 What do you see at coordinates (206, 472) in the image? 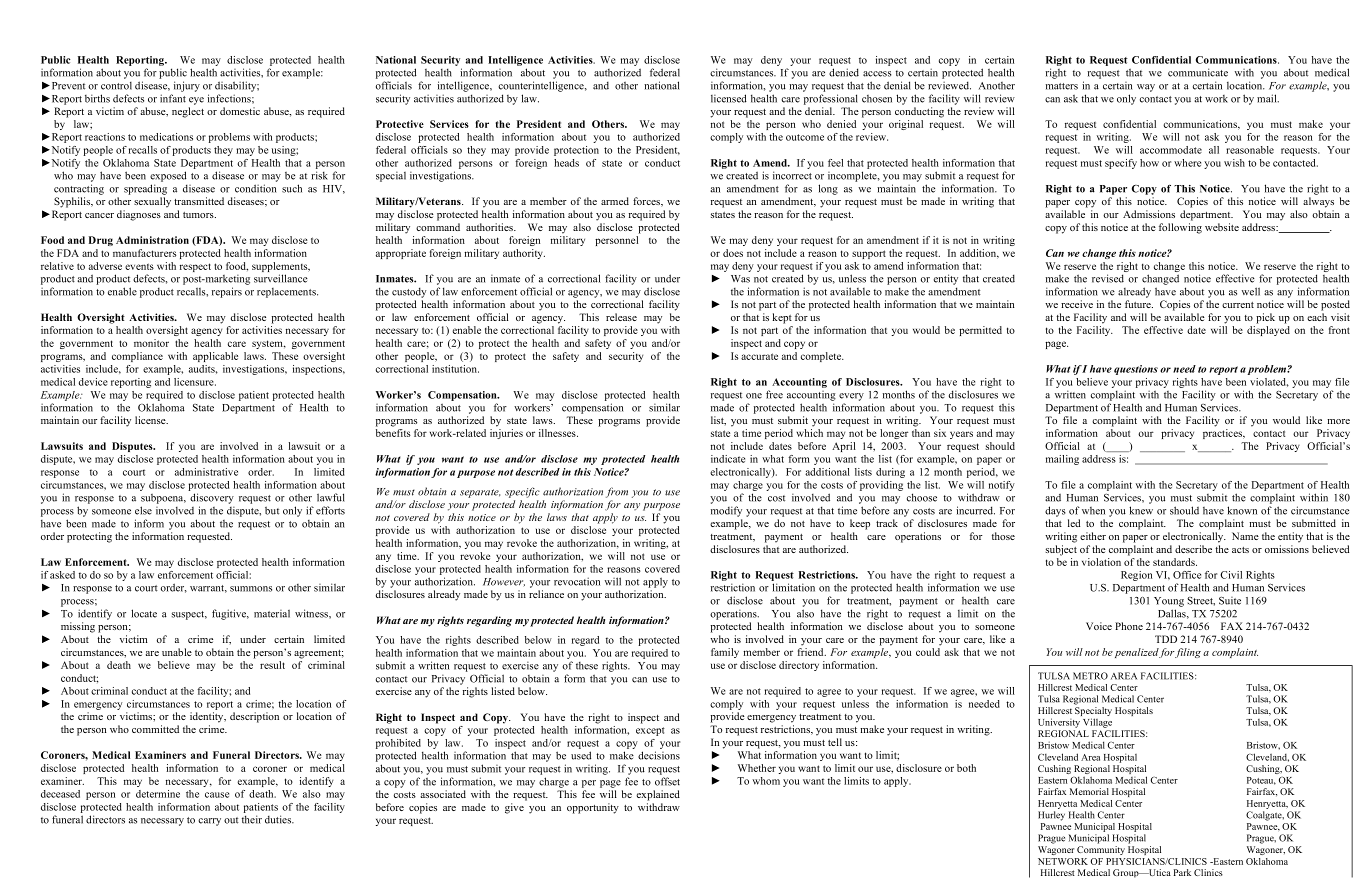
I see `administrative` at bounding box center [206, 472].
